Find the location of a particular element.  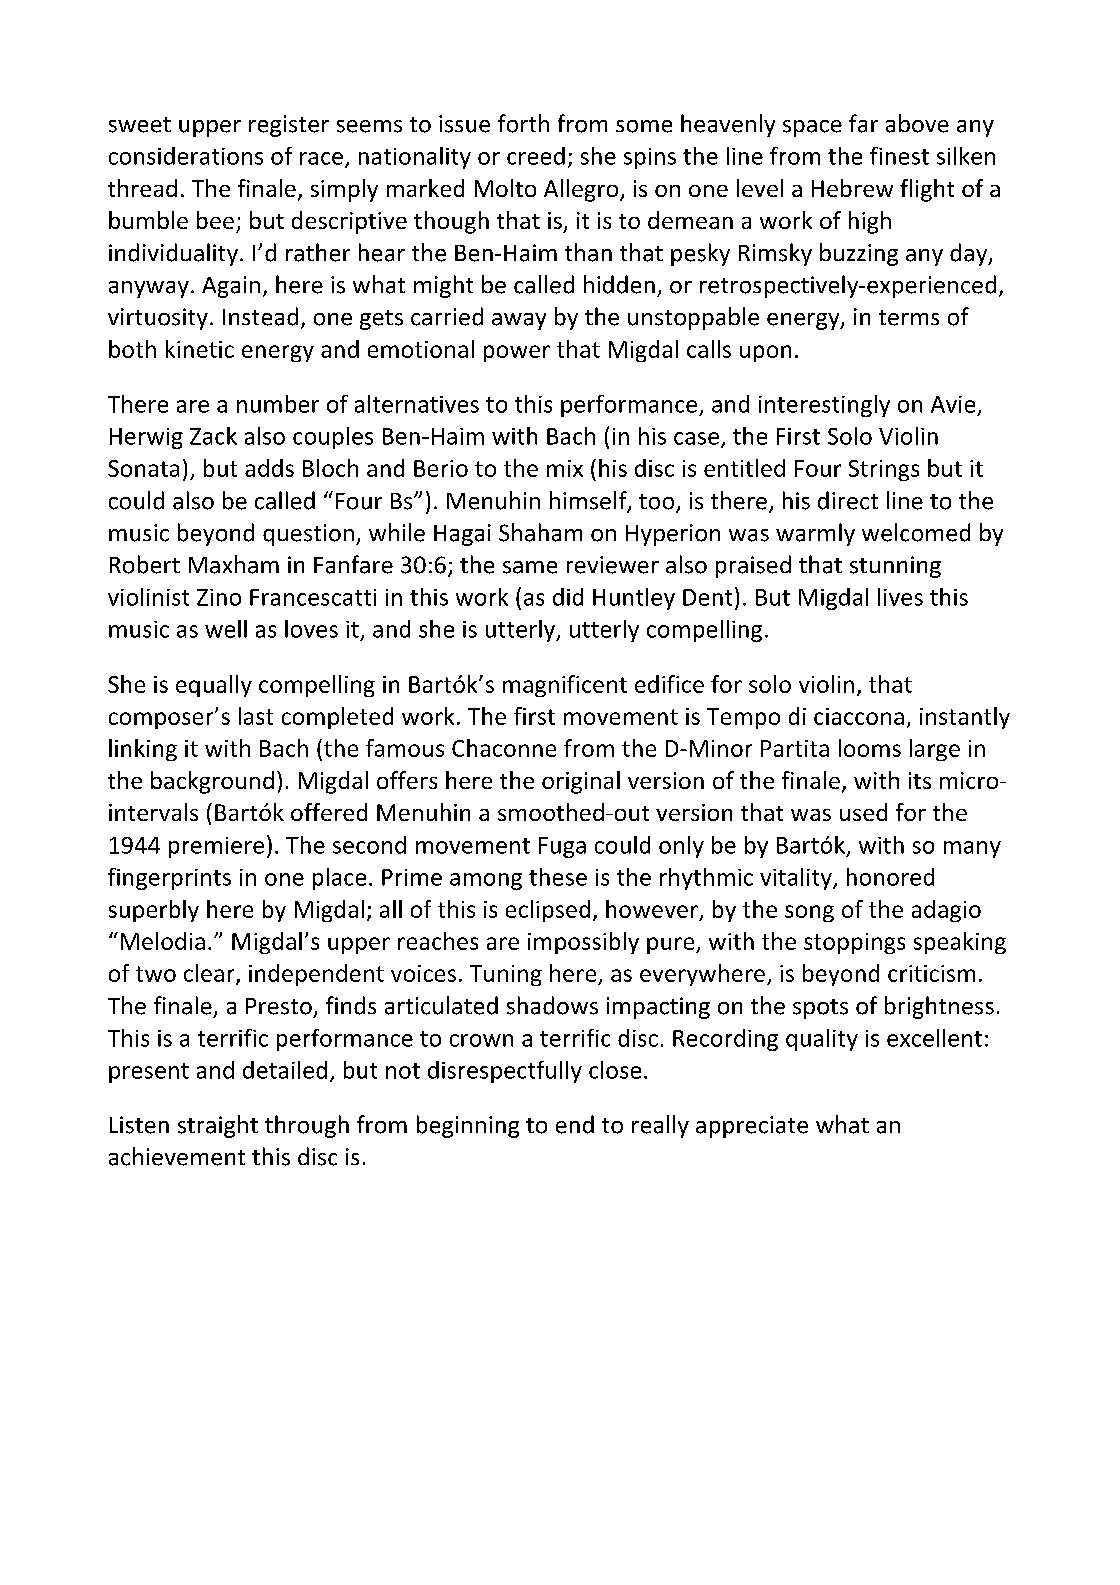

straight is located at coordinates (218, 1126).
